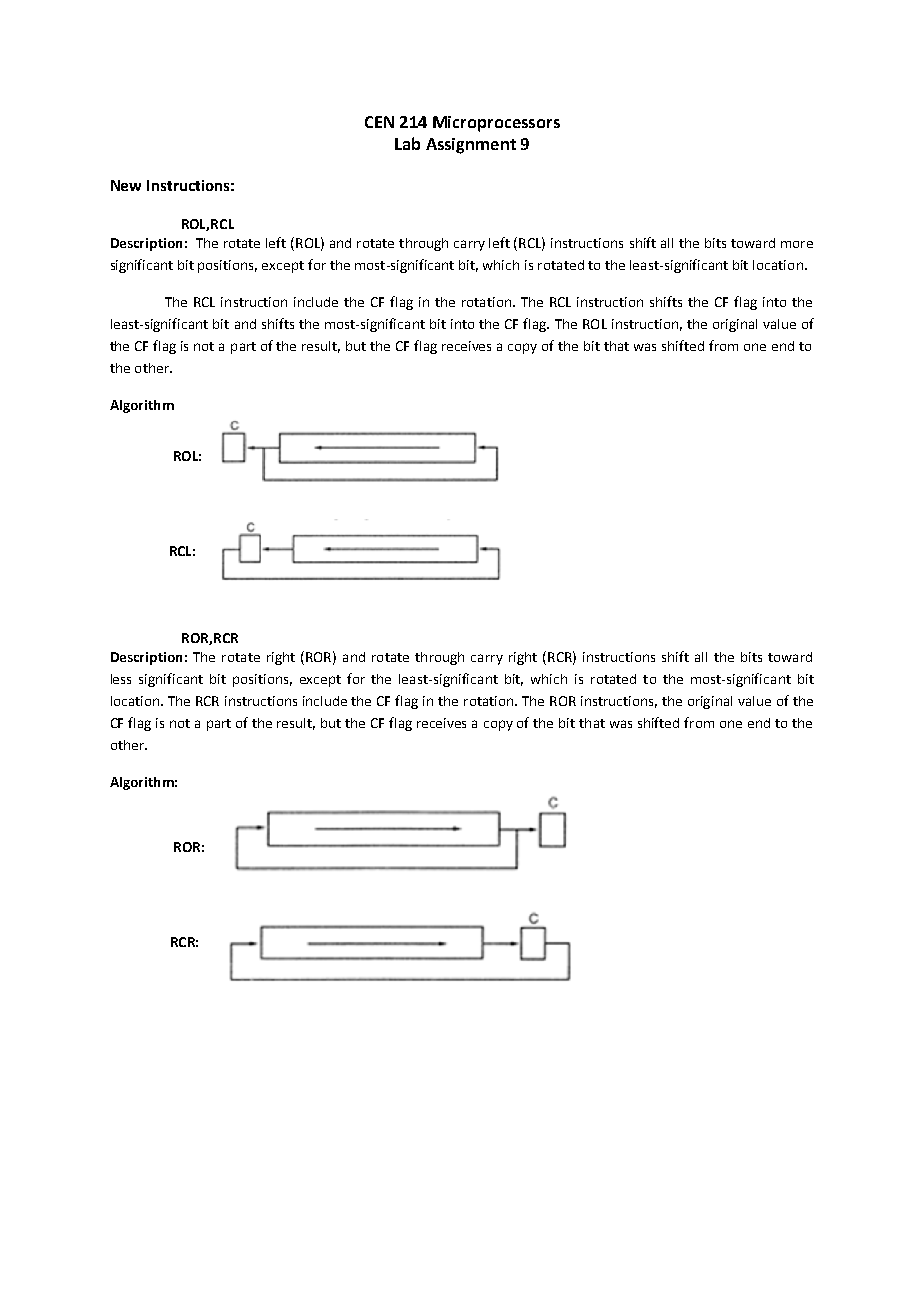 This document has height=1308, width=924. Describe the element at coordinates (797, 244) in the document. I see `more` at that location.
